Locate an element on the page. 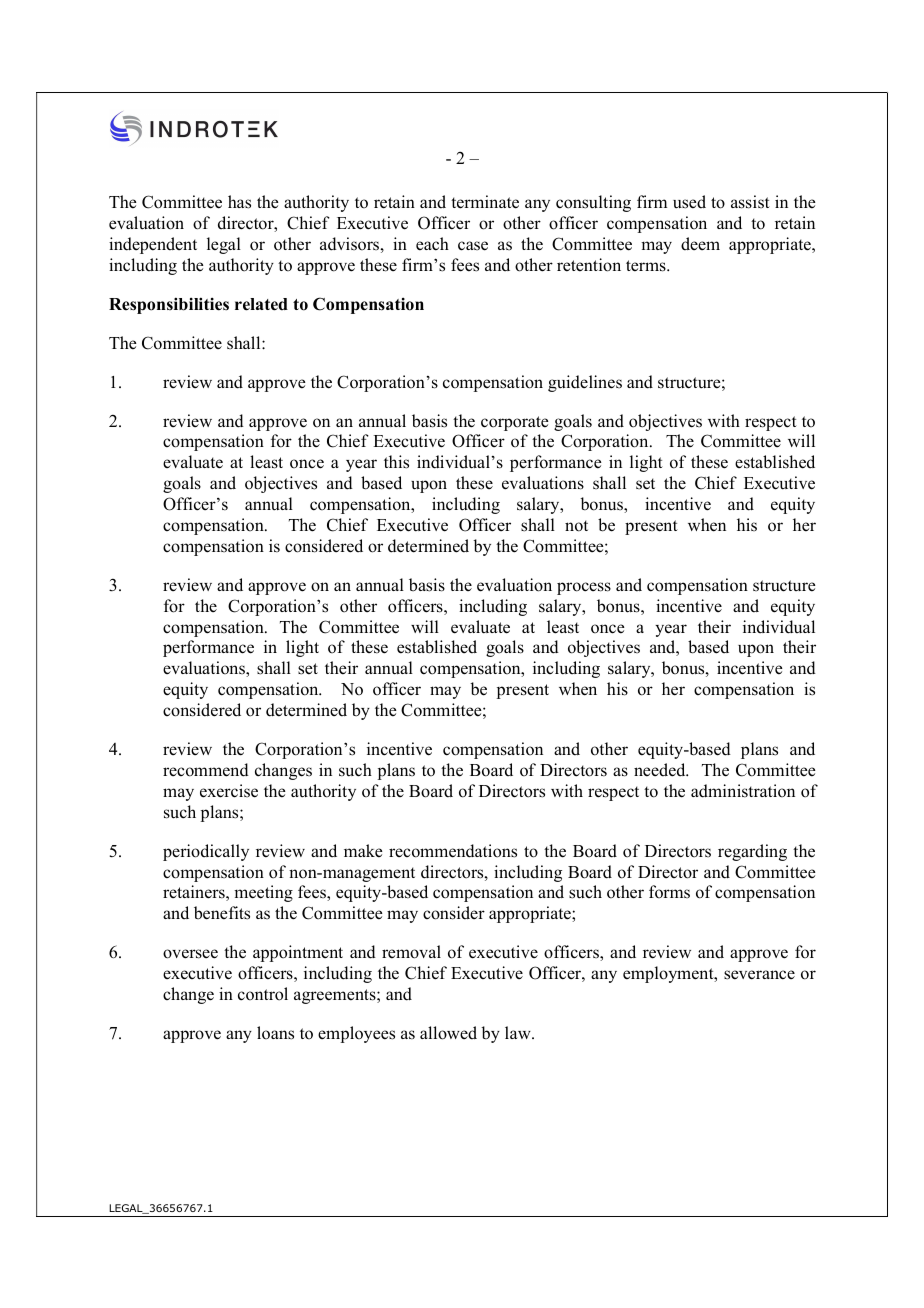  process is located at coordinates (584, 588).
